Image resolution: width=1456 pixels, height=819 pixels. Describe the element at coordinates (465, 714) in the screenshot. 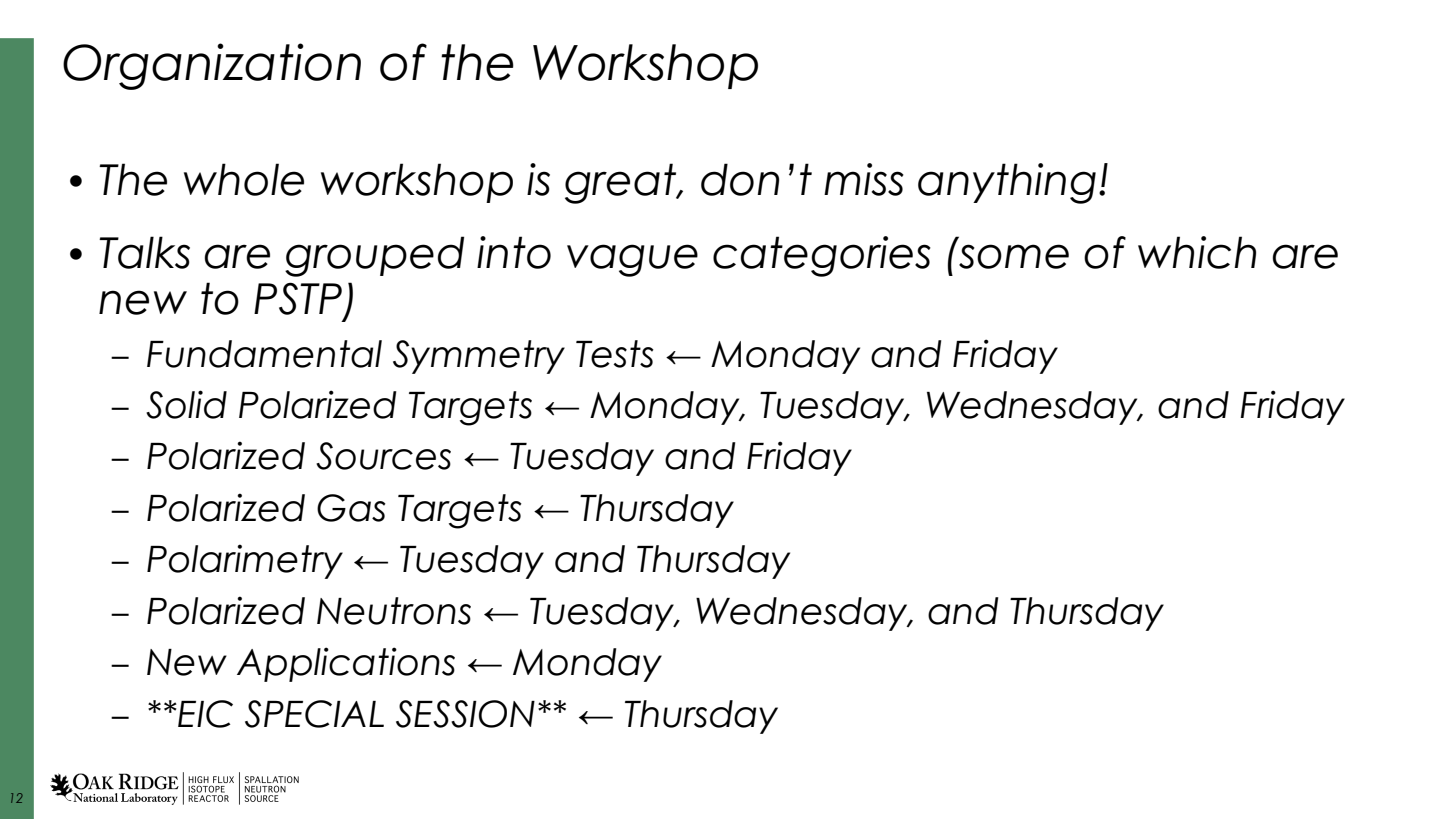

I see `SESSION` at that location.
